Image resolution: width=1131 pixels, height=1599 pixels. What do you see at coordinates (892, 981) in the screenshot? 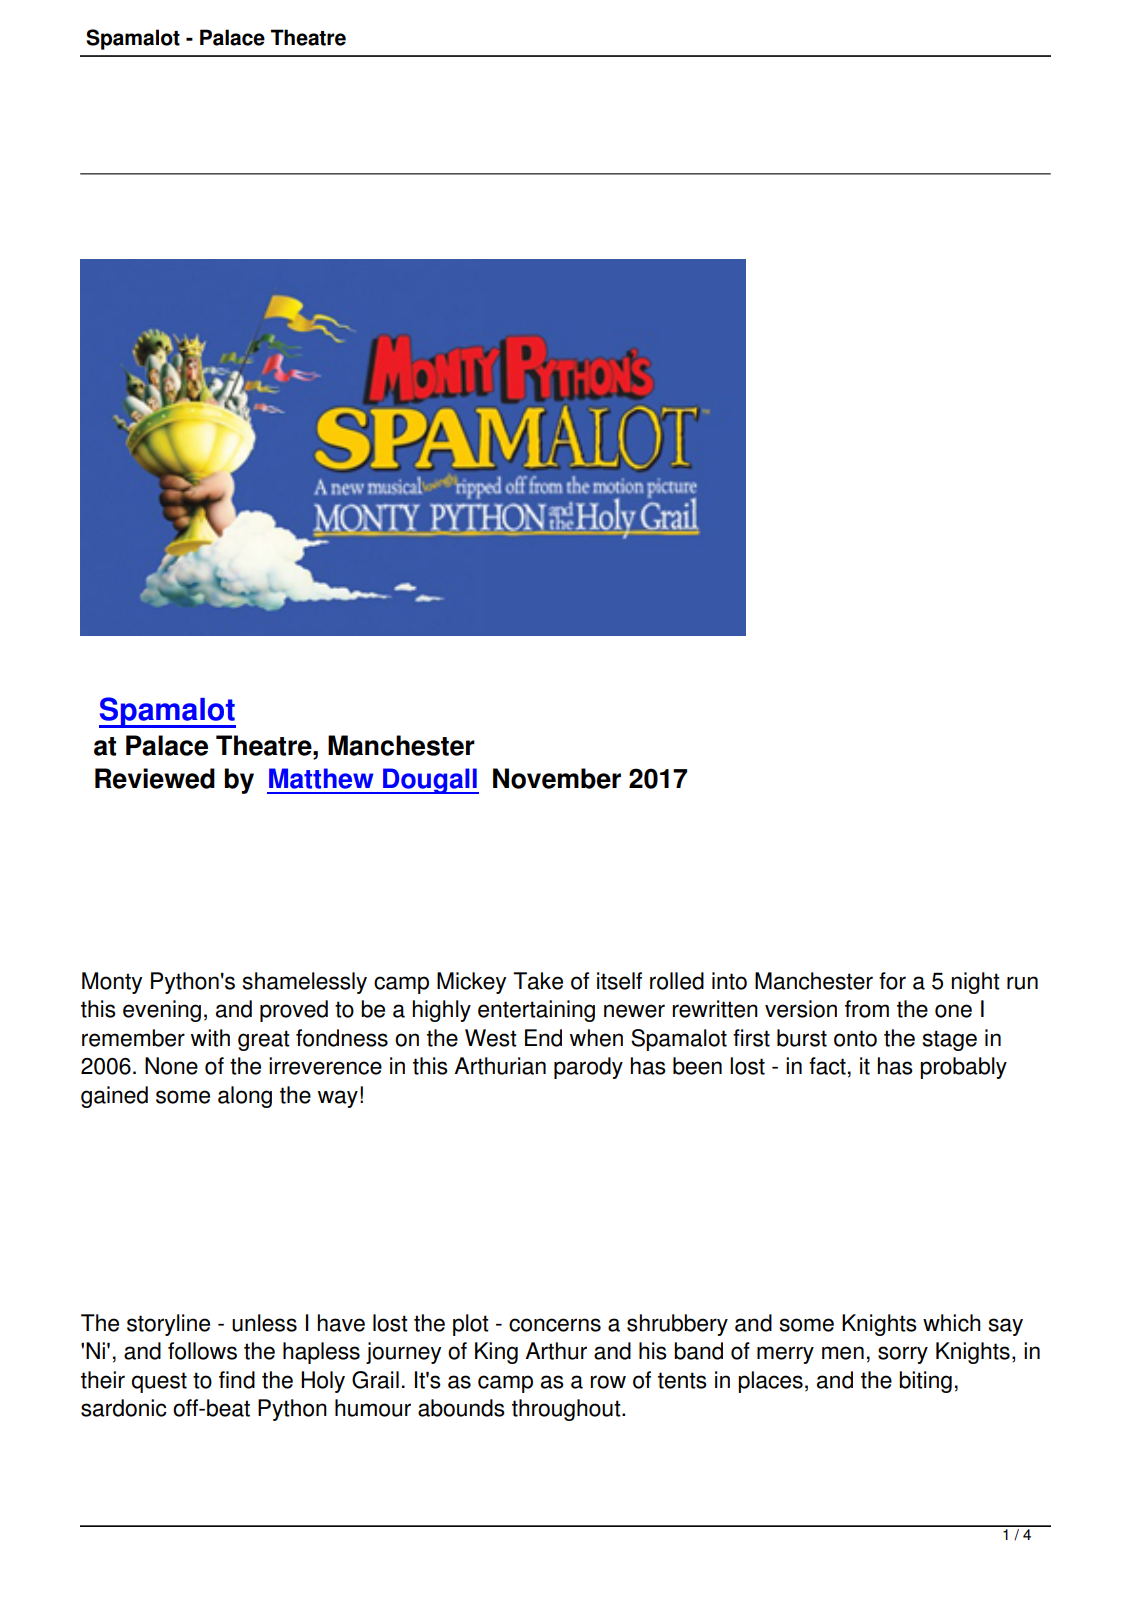
I see `for` at bounding box center [892, 981].
